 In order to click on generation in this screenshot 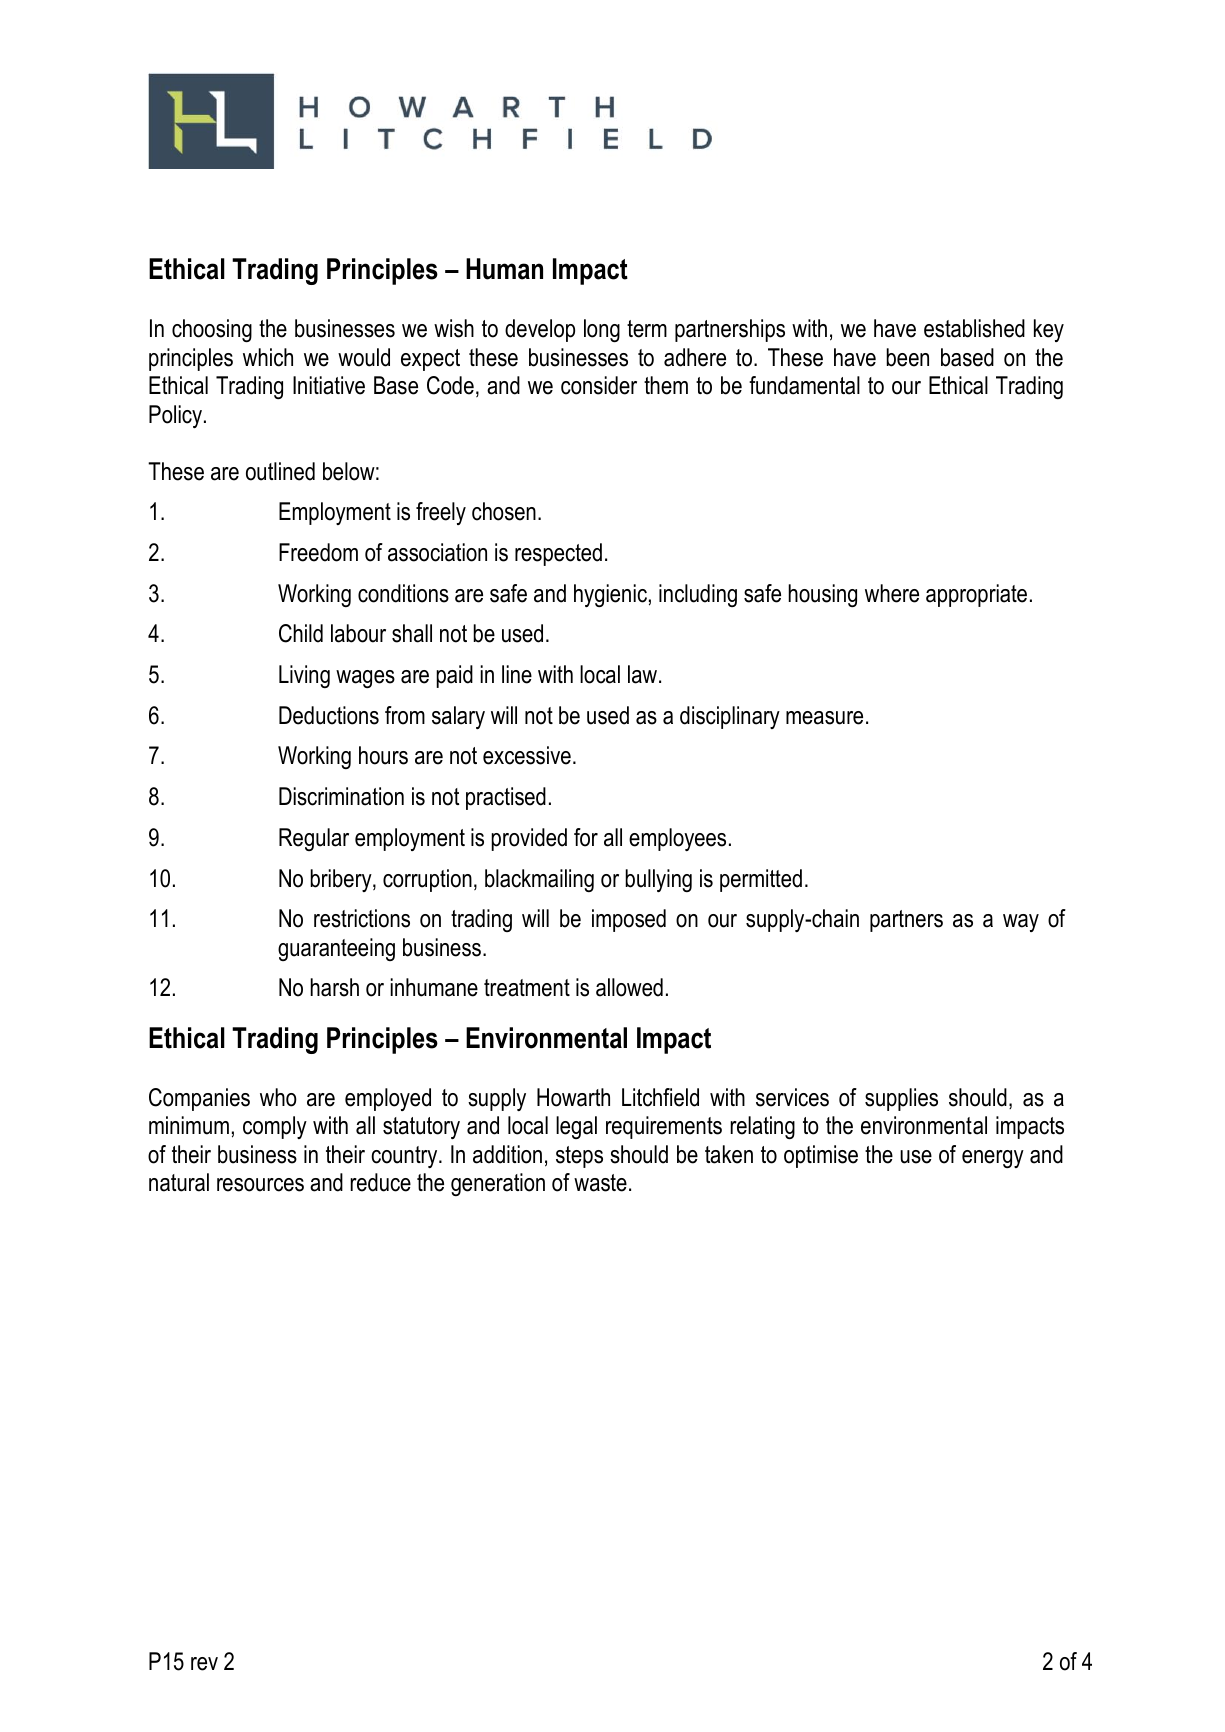, I will do `click(498, 1184)`.
